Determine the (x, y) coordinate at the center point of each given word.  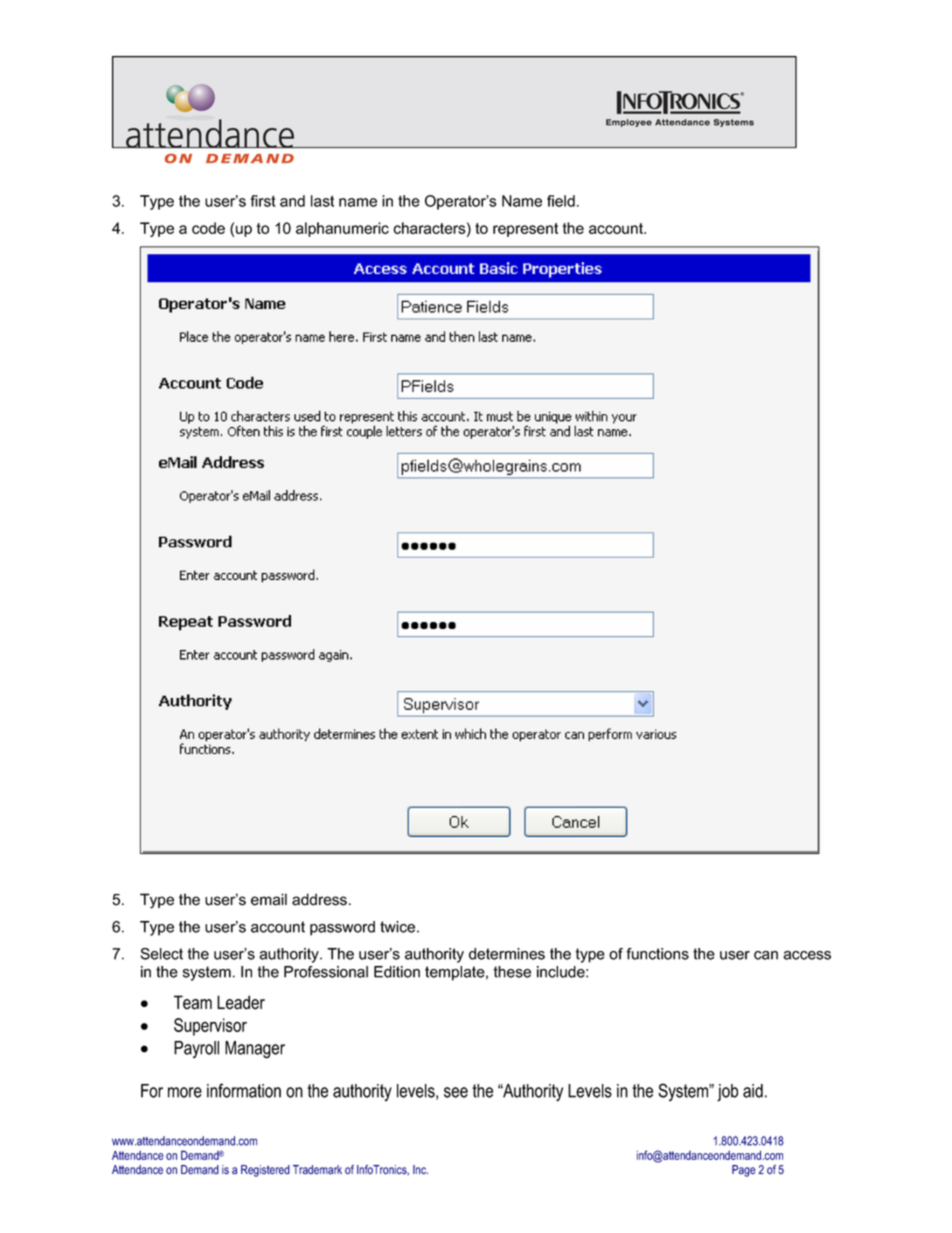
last (322, 201)
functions (657, 954)
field (561, 201)
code (208, 228)
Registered (265, 1171)
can (766, 955)
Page (744, 1171)
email (269, 899)
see (456, 1092)
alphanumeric (342, 229)
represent (525, 230)
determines (507, 954)
